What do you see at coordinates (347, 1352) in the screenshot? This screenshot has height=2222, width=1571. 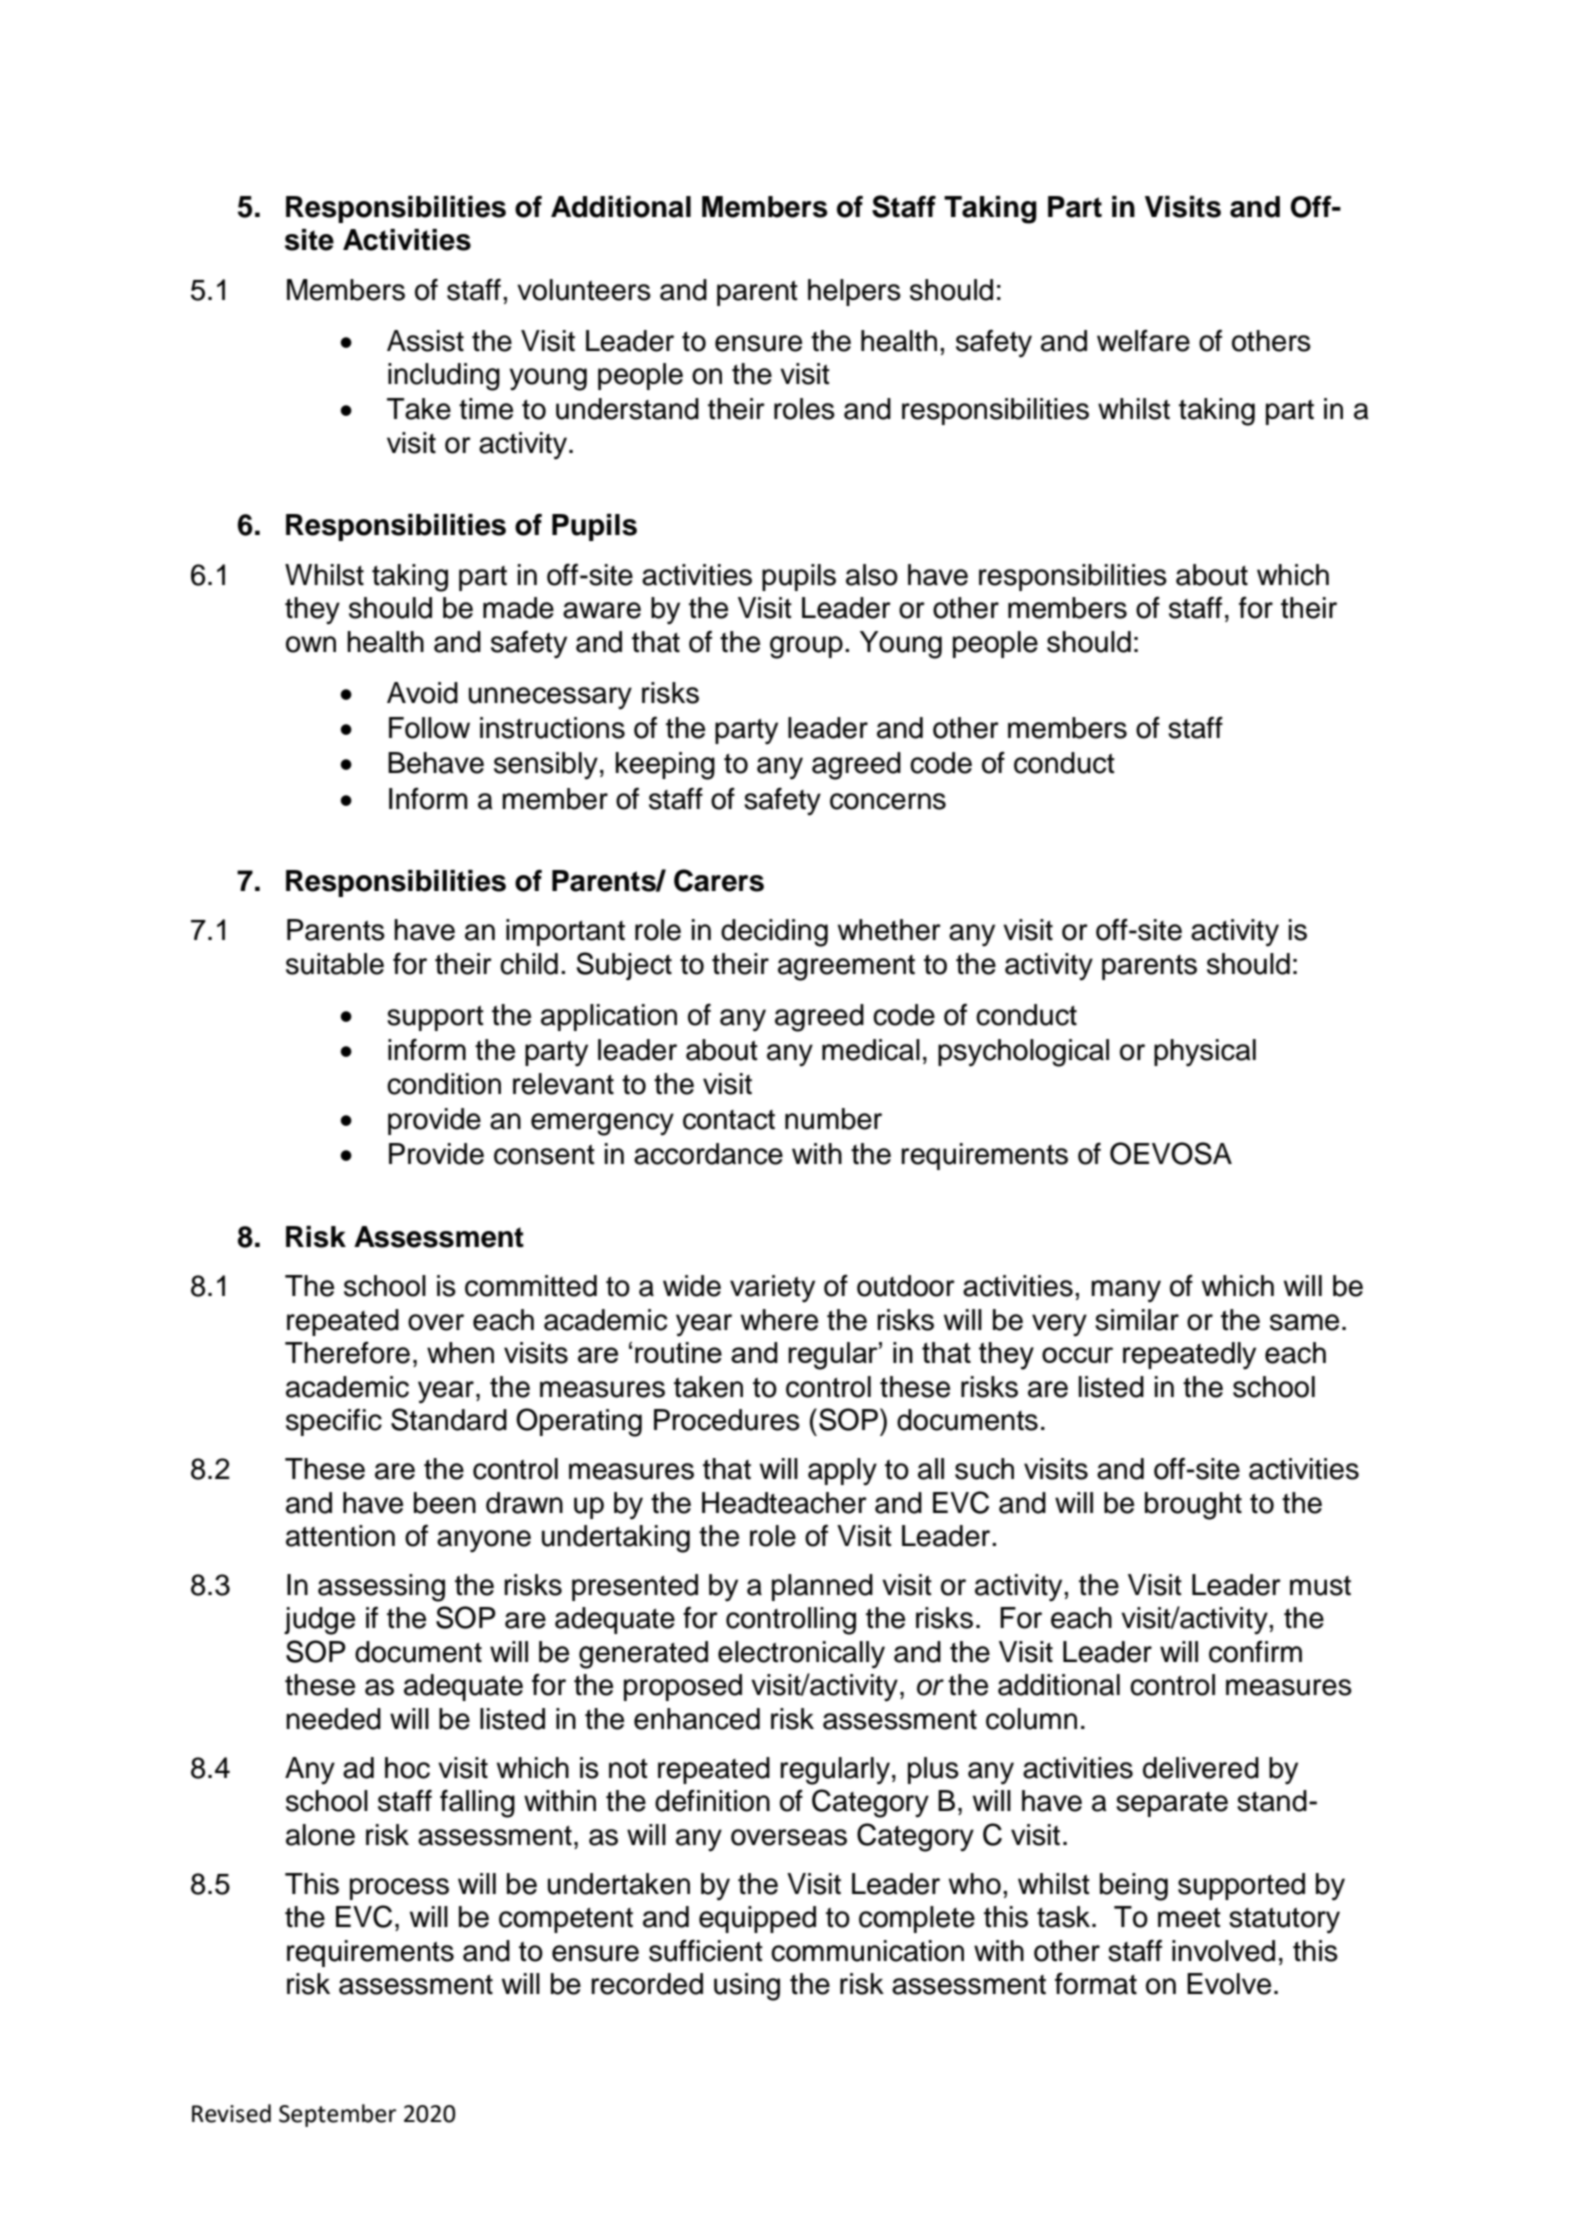 I see `Therefore` at bounding box center [347, 1352].
